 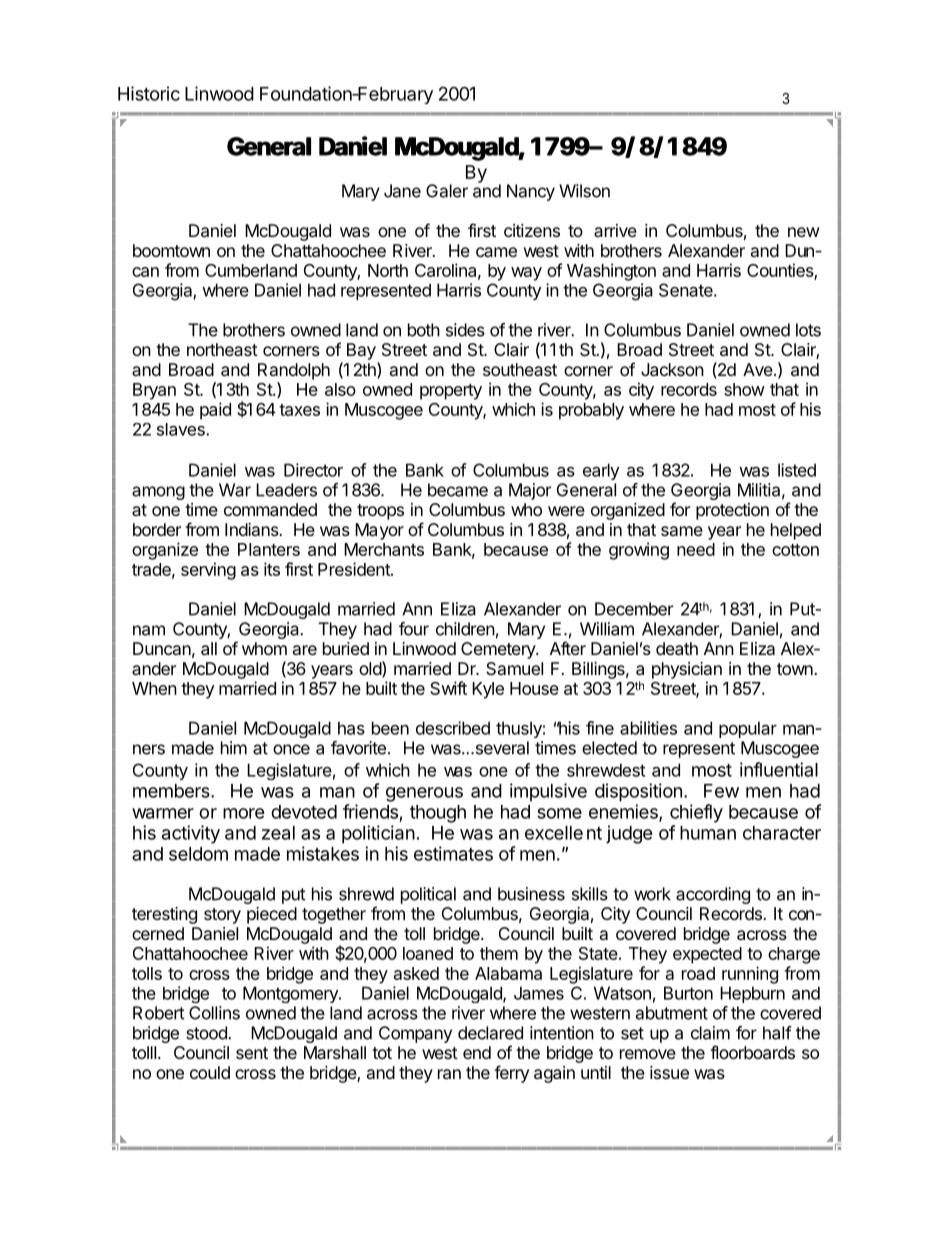 What do you see at coordinates (696, 549) in the screenshot?
I see `need` at bounding box center [696, 549].
